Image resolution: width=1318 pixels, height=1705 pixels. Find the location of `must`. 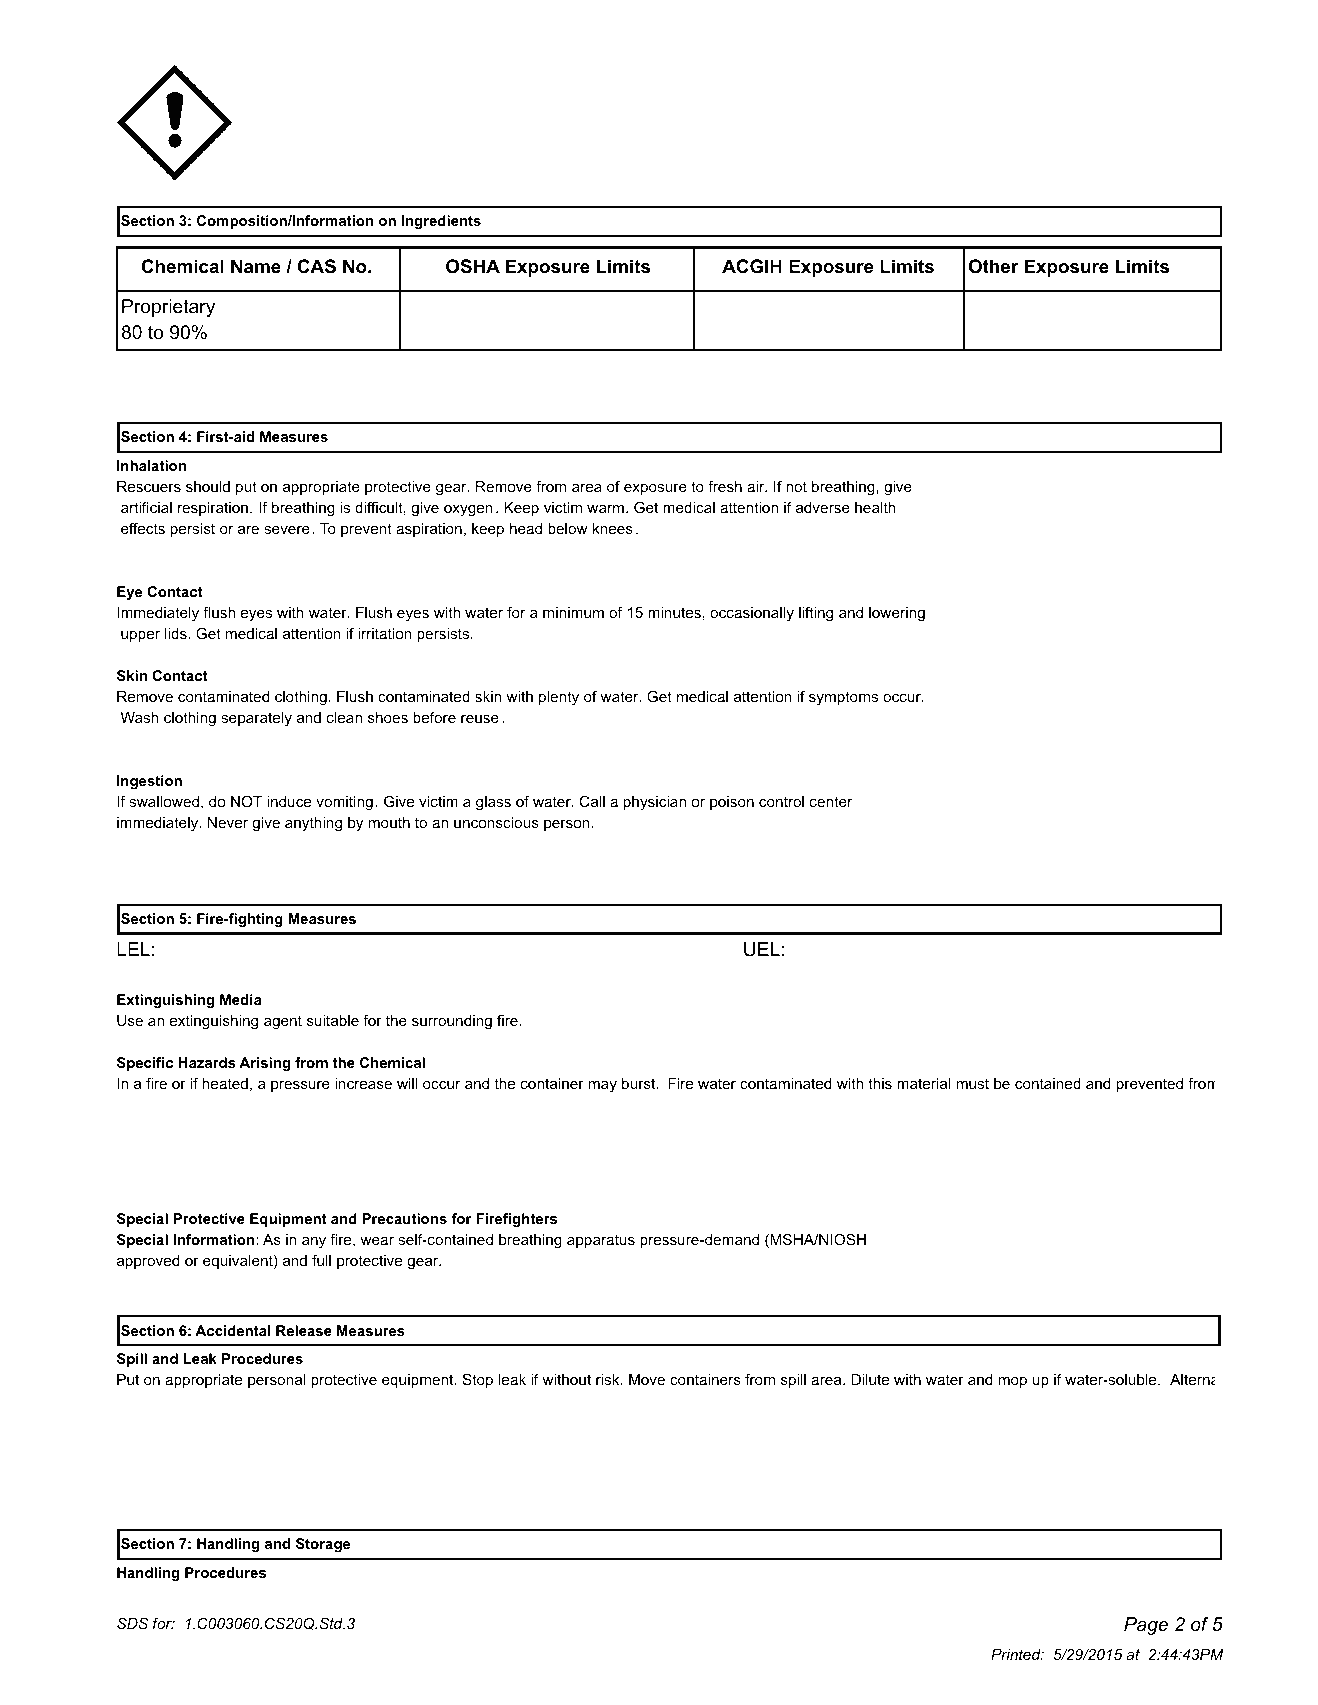

must is located at coordinates (972, 1083).
